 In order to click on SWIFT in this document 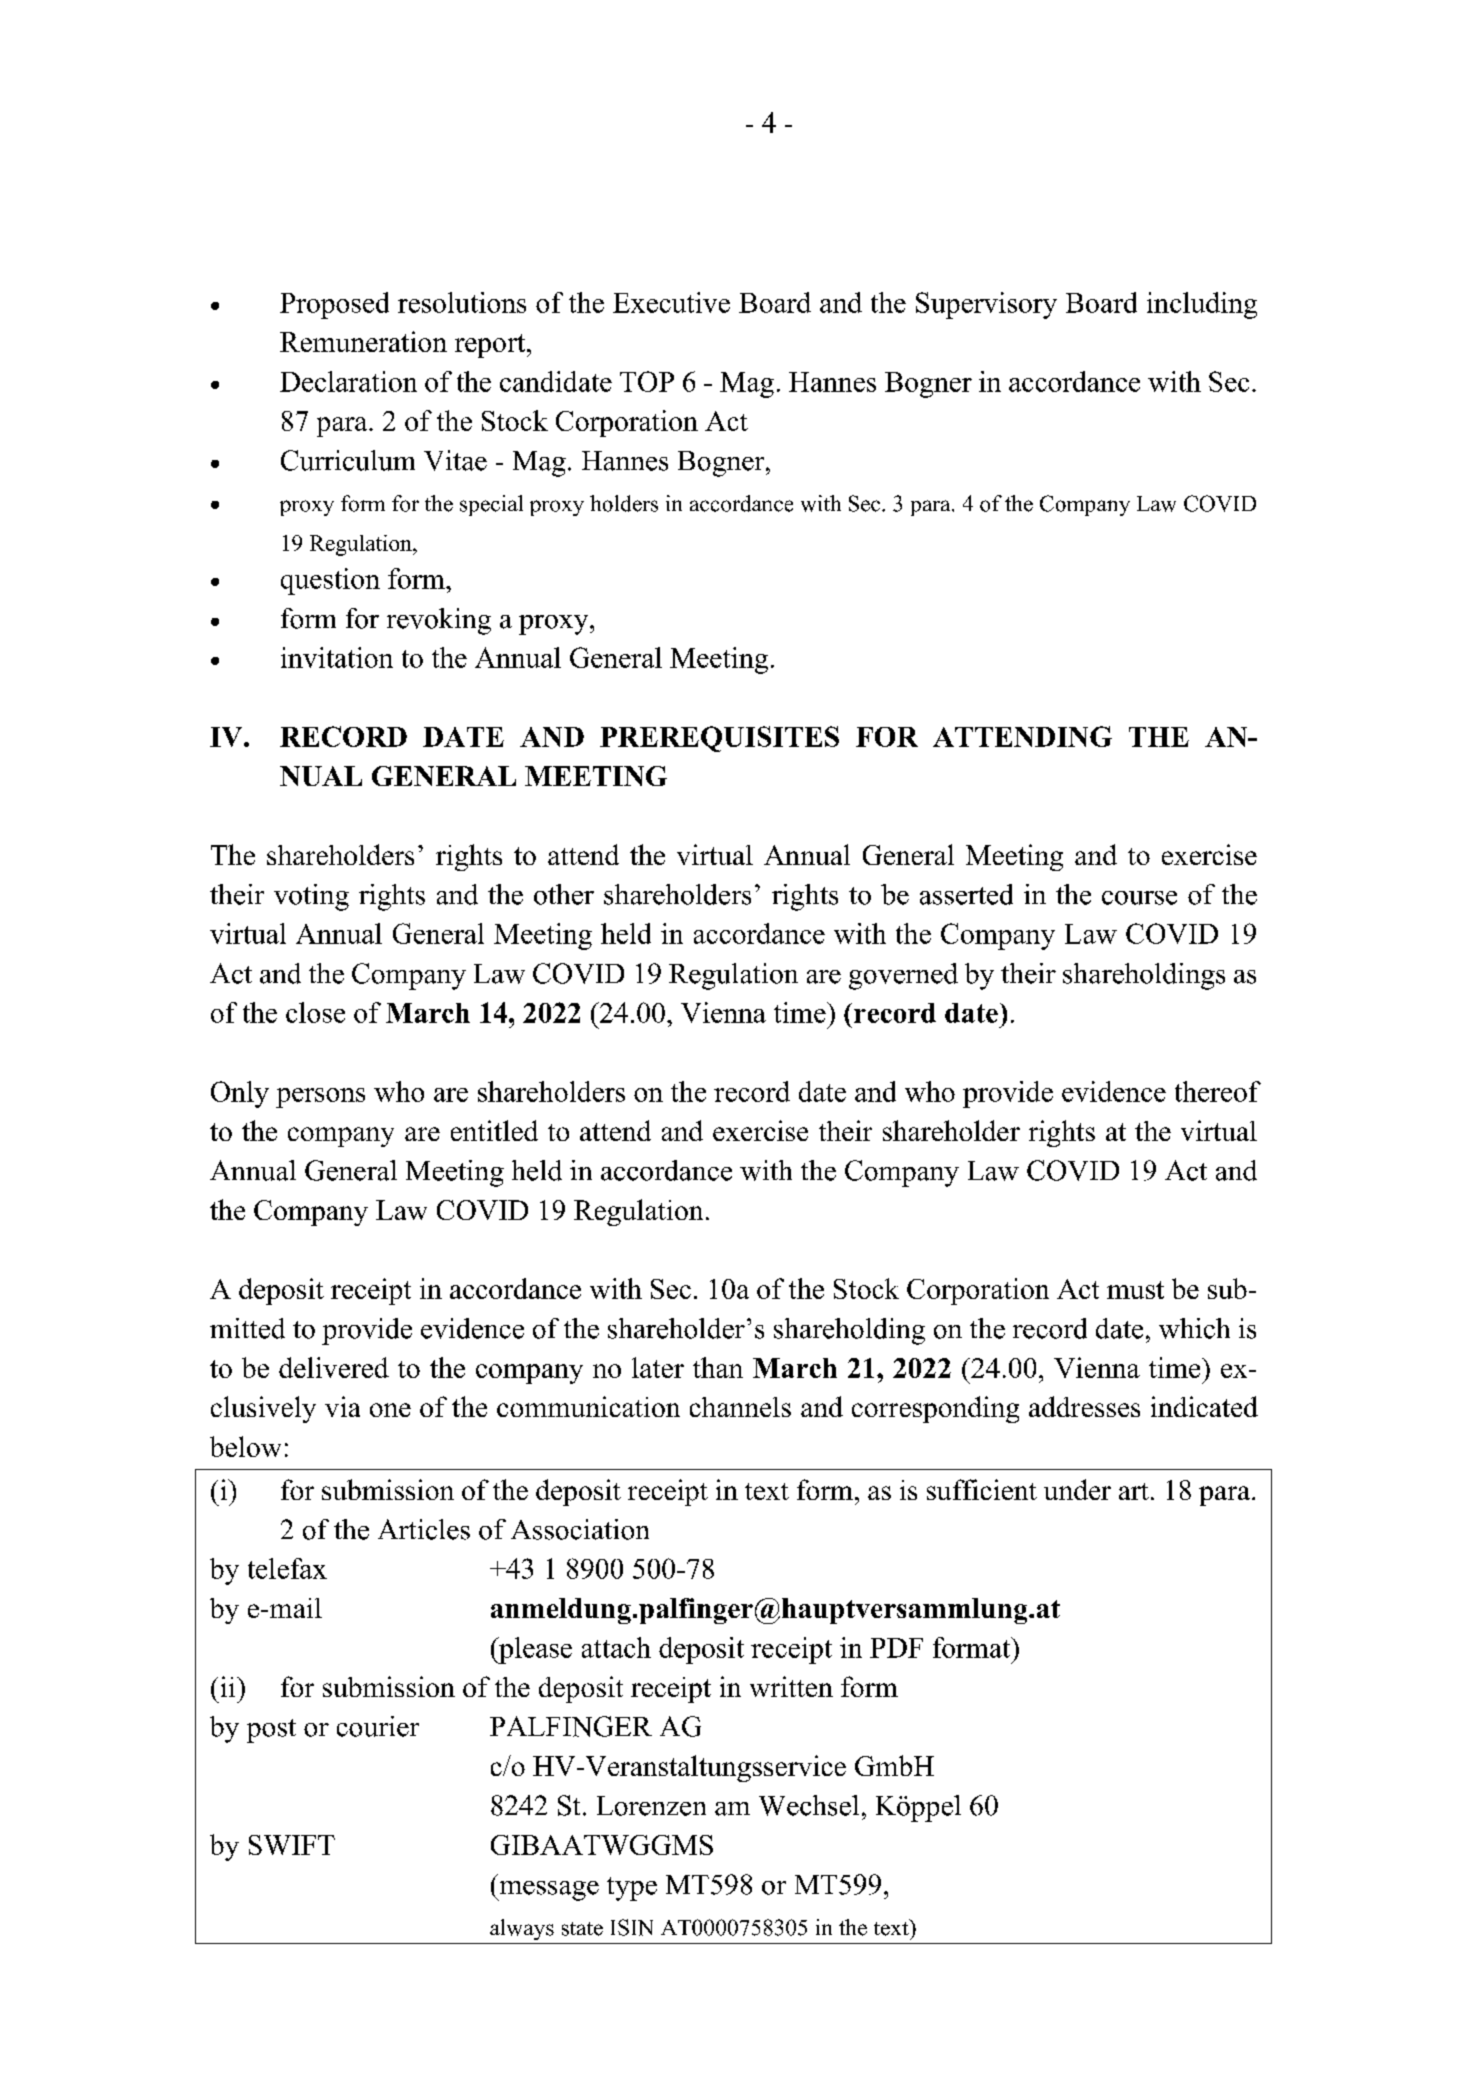, I will do `click(292, 1845)`.
